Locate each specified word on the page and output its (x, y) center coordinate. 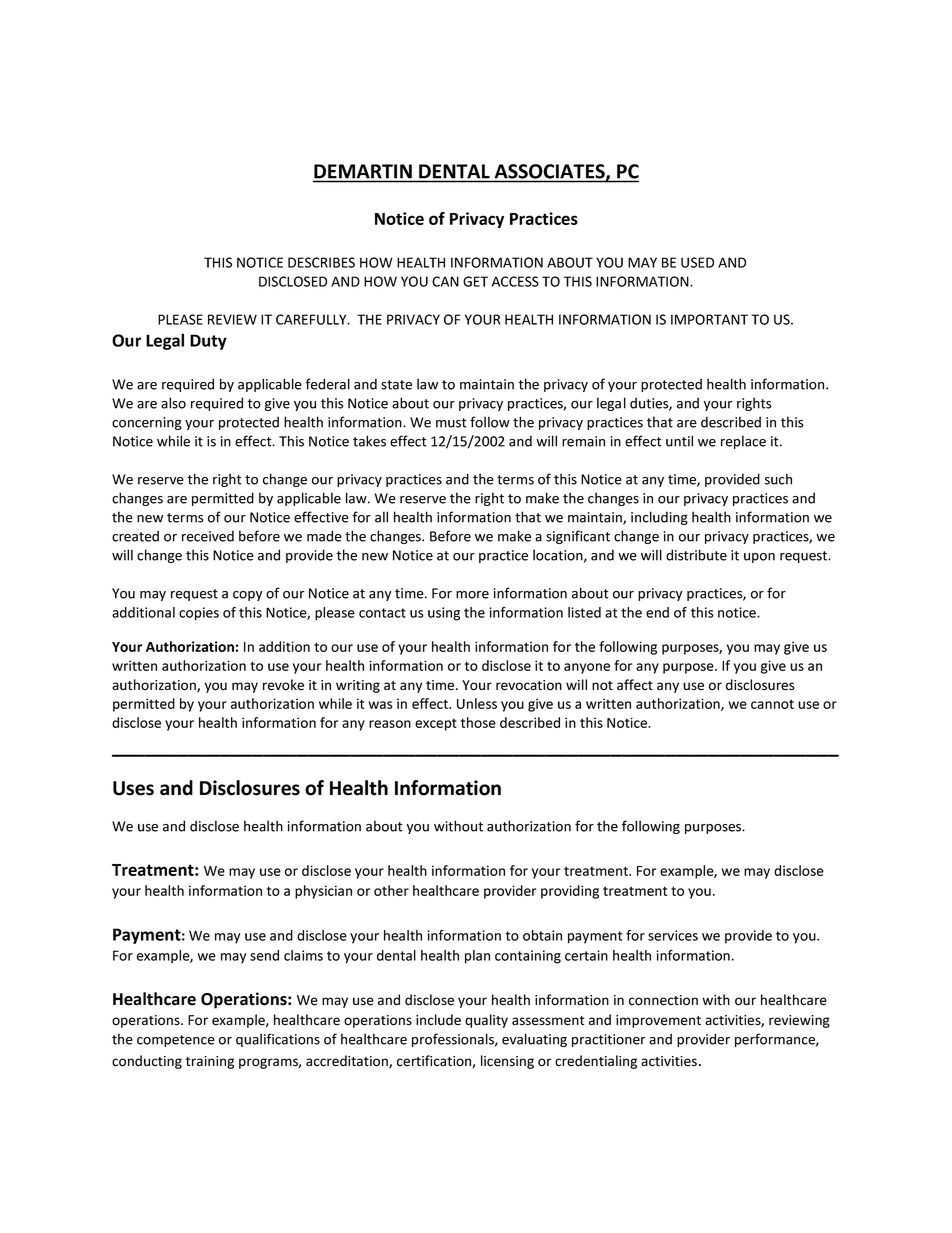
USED (697, 262)
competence (176, 1041)
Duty (208, 342)
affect (635, 685)
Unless (477, 703)
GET (475, 281)
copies (199, 614)
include (438, 1020)
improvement (658, 1021)
